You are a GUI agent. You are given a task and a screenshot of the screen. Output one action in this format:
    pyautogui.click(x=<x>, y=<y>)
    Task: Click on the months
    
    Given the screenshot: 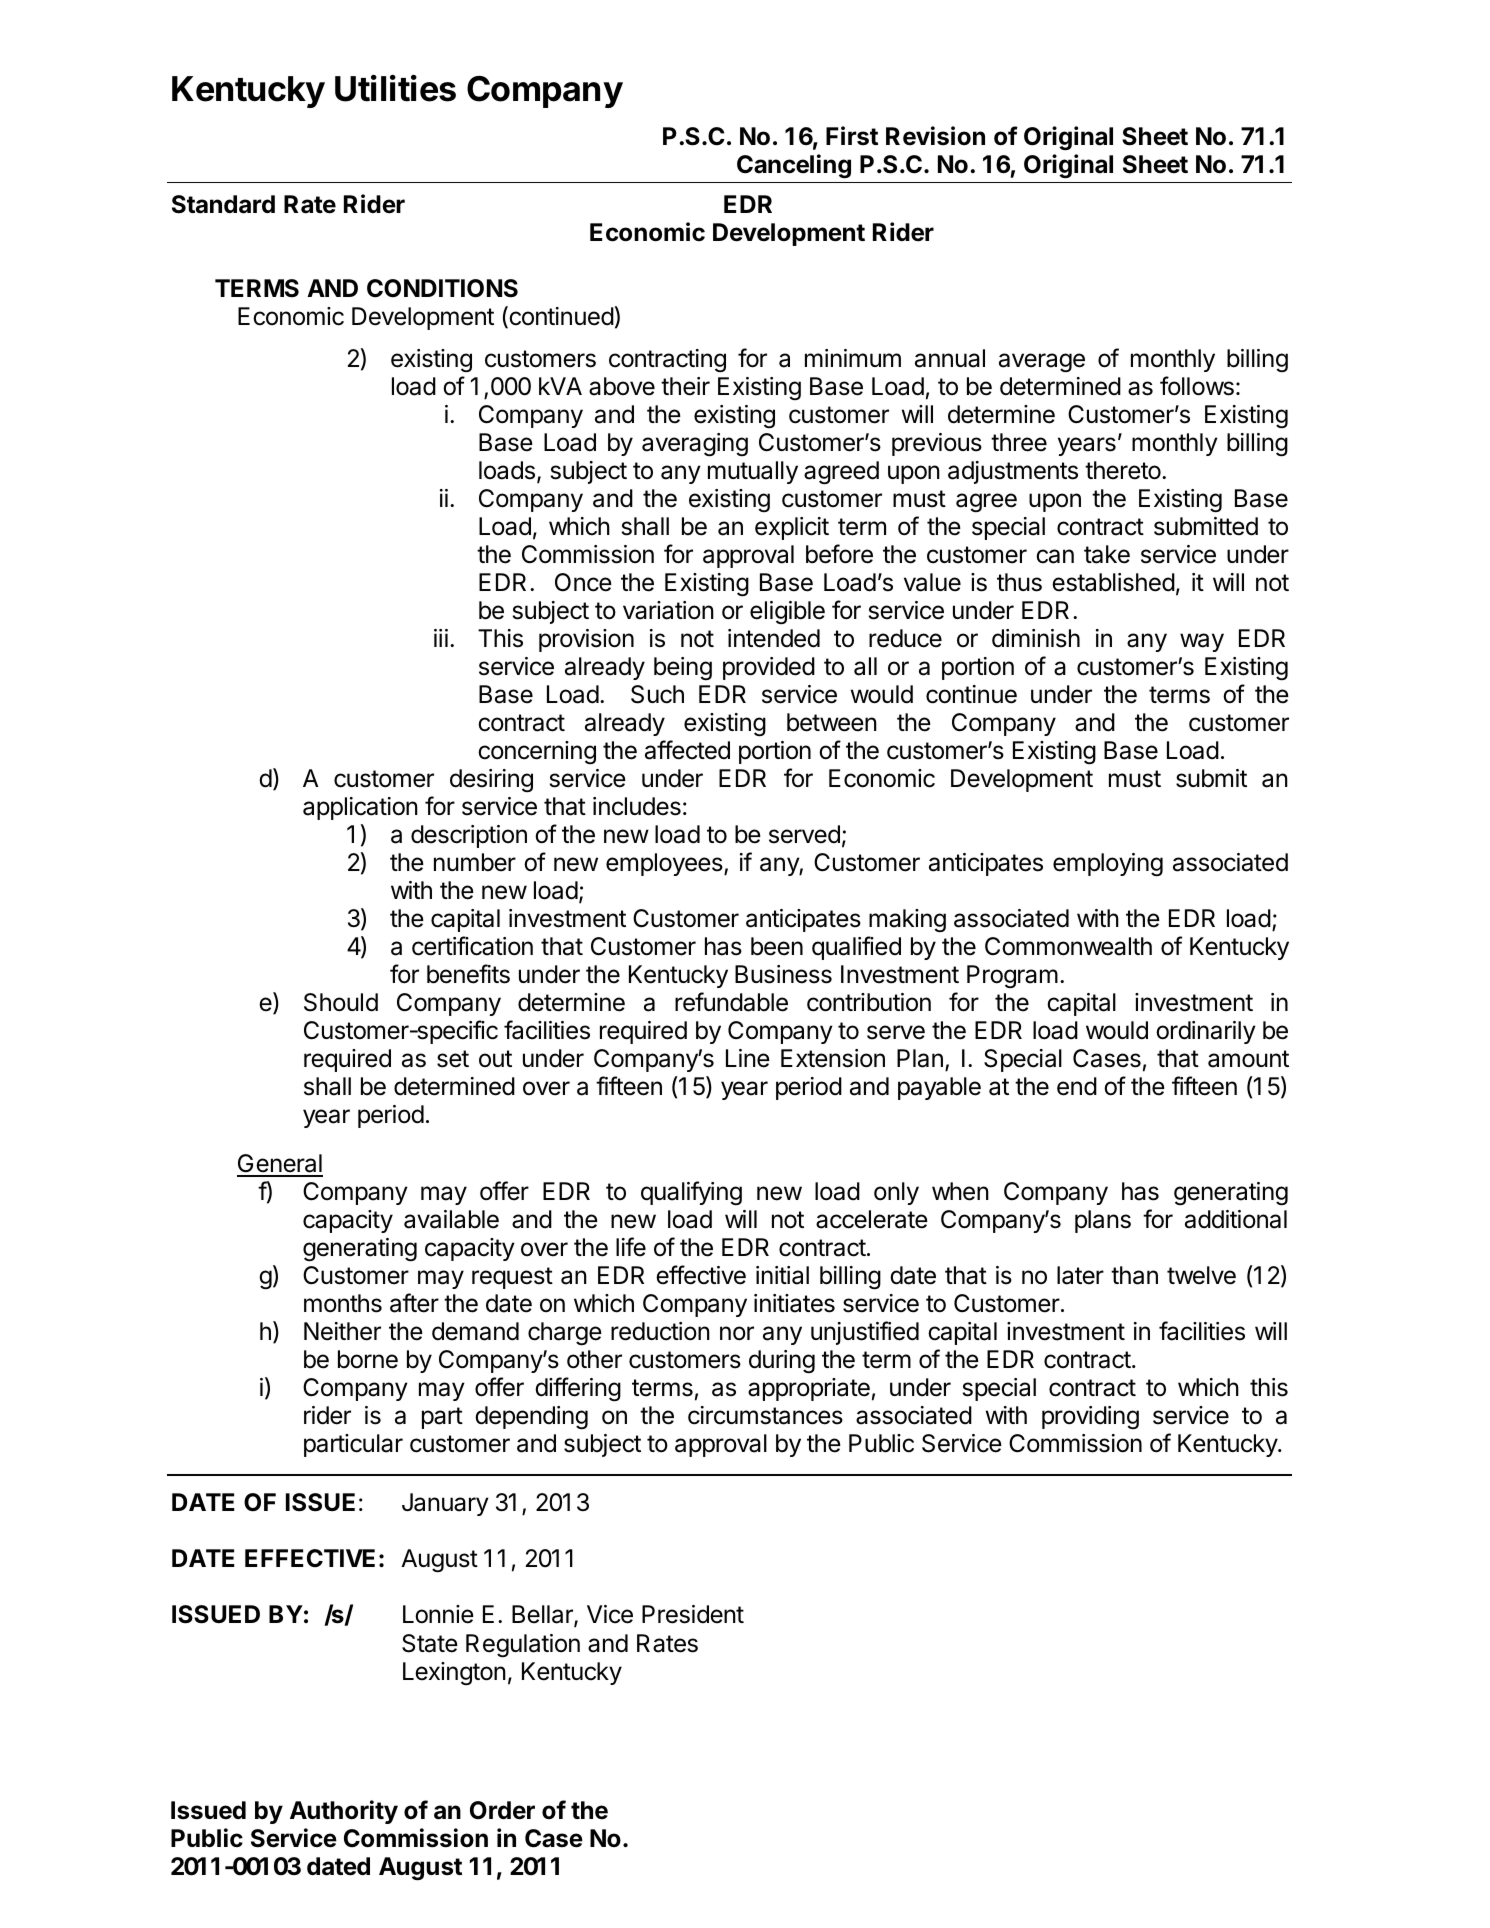 What is the action you would take?
    pyautogui.click(x=343, y=1303)
